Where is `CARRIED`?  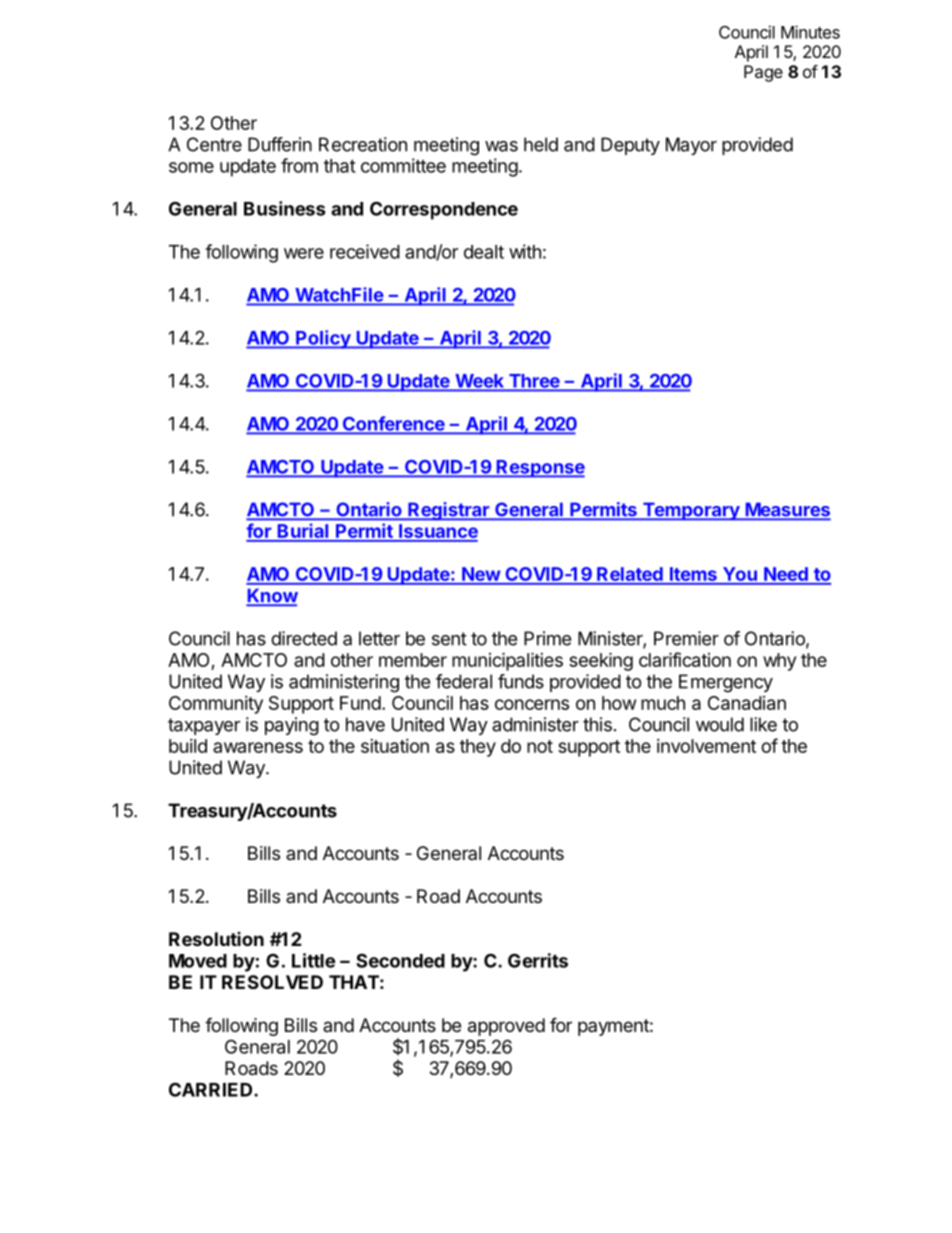
CARRIED is located at coordinates (212, 1089).
